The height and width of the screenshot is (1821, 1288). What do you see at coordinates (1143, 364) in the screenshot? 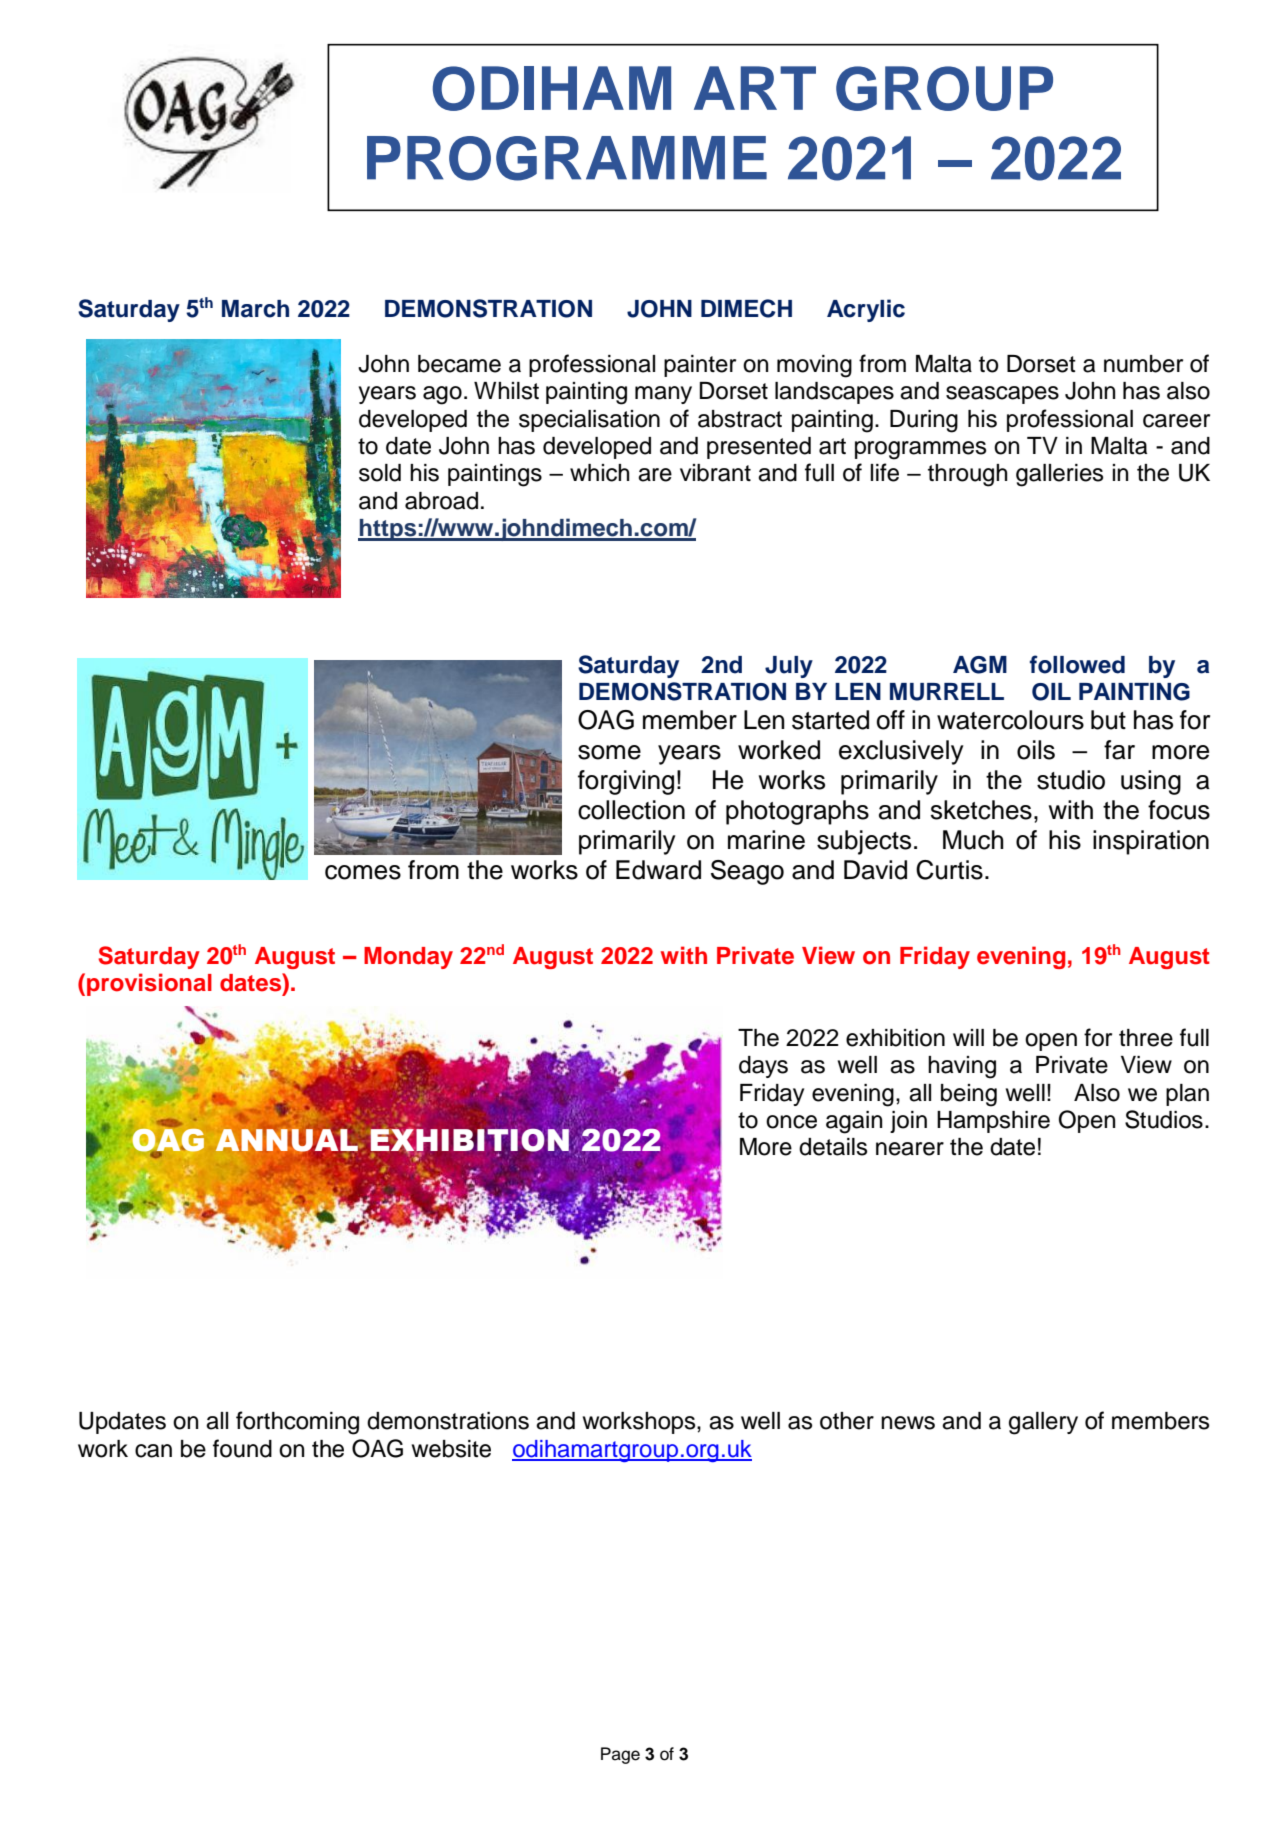
I see `number` at bounding box center [1143, 364].
